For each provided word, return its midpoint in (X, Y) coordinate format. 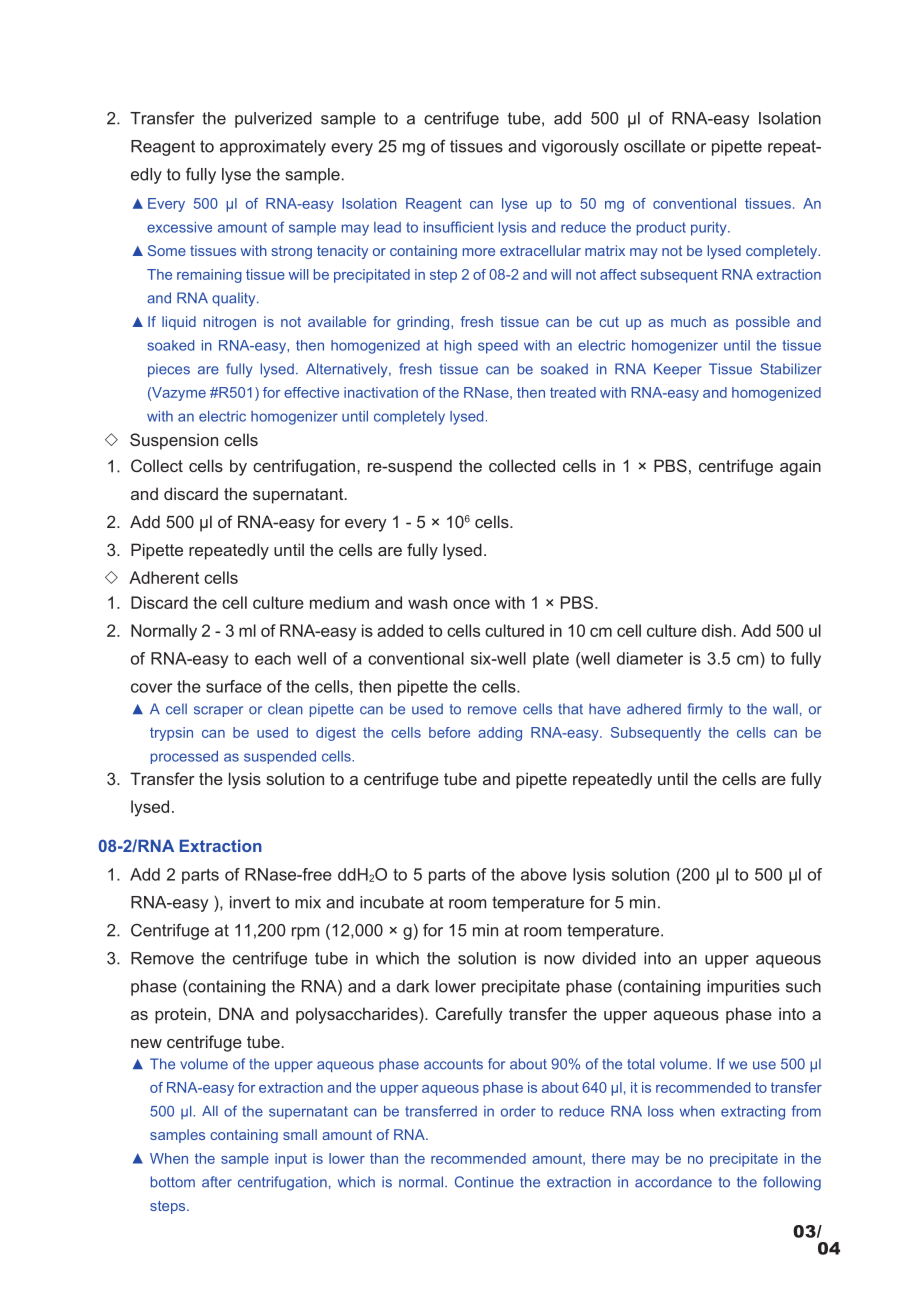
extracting (753, 1113)
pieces (169, 370)
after (217, 1182)
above (544, 874)
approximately (273, 148)
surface (234, 686)
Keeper (678, 370)
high (458, 347)
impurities (743, 988)
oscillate (654, 146)
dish (716, 630)
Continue (484, 1182)
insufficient (458, 227)
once (471, 604)
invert (250, 902)
